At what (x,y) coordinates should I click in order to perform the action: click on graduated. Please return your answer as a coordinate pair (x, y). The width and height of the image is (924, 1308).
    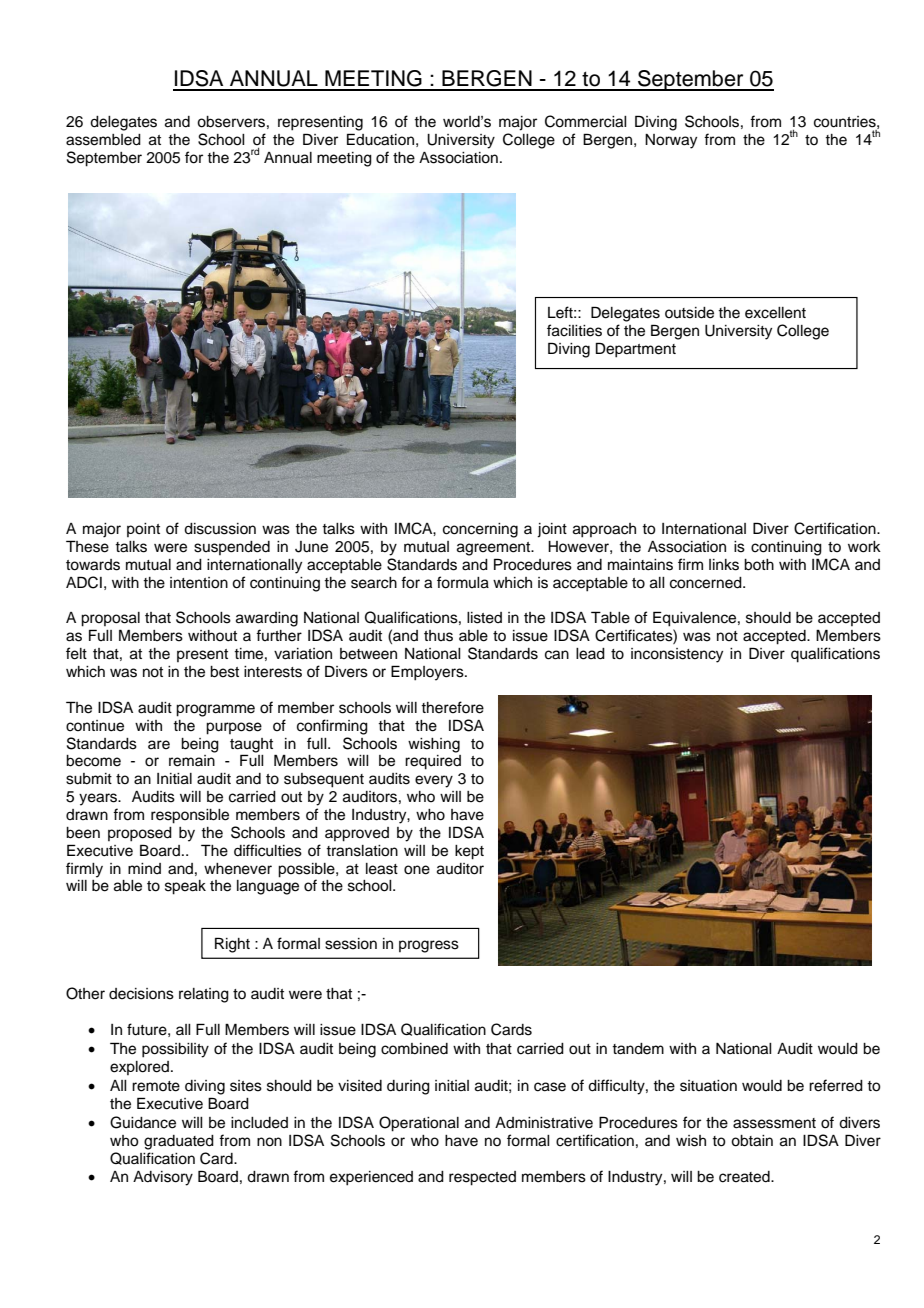
    Looking at the image, I should click on (179, 1142).
